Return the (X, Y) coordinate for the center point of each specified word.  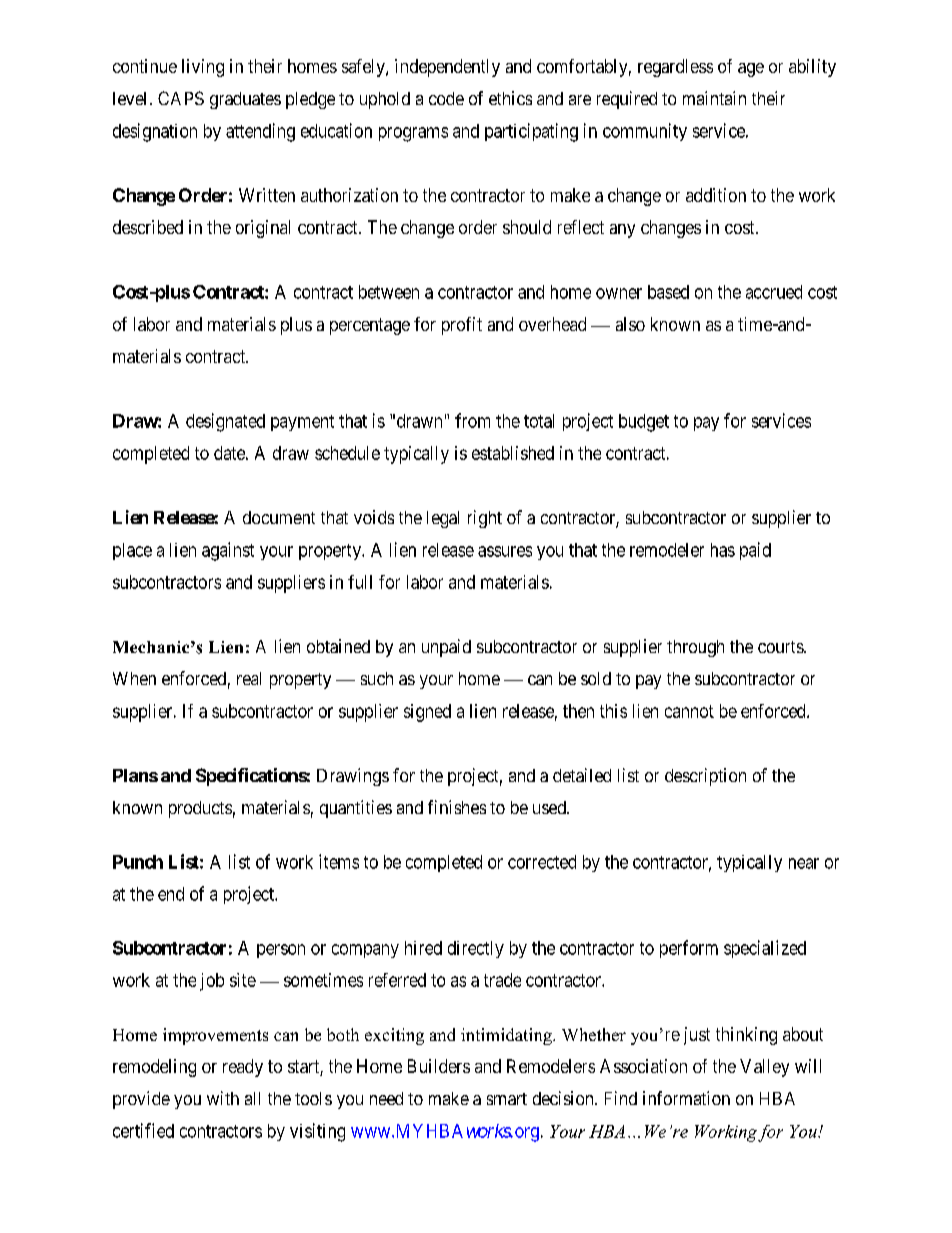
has (723, 550)
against (228, 551)
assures (505, 551)
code (446, 98)
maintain (714, 98)
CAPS (181, 98)
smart (507, 1099)
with (223, 1098)
